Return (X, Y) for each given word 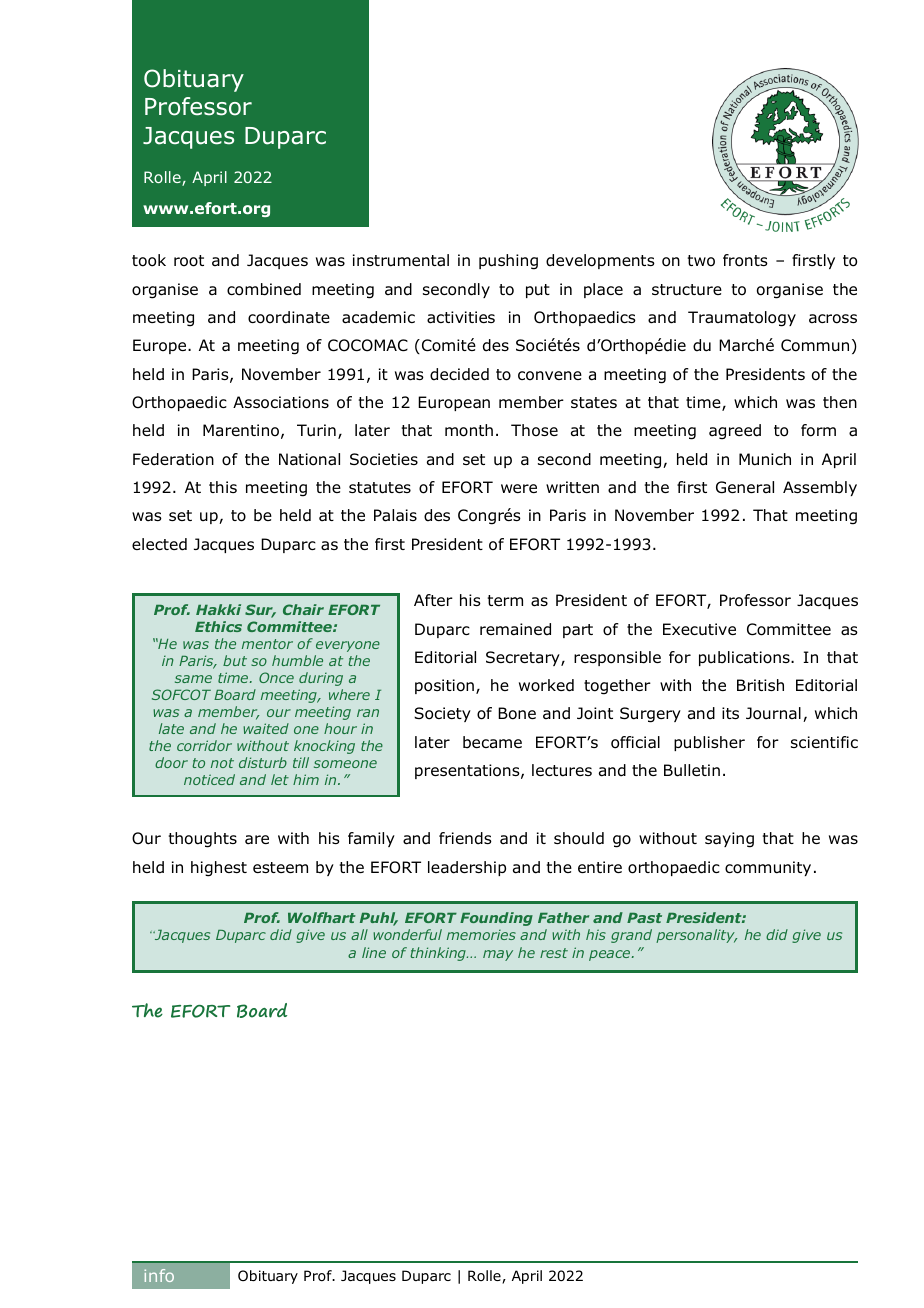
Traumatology (742, 319)
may (498, 955)
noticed (209, 779)
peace (611, 955)
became (492, 742)
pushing (508, 262)
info (159, 1275)
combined (264, 289)
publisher (709, 743)
